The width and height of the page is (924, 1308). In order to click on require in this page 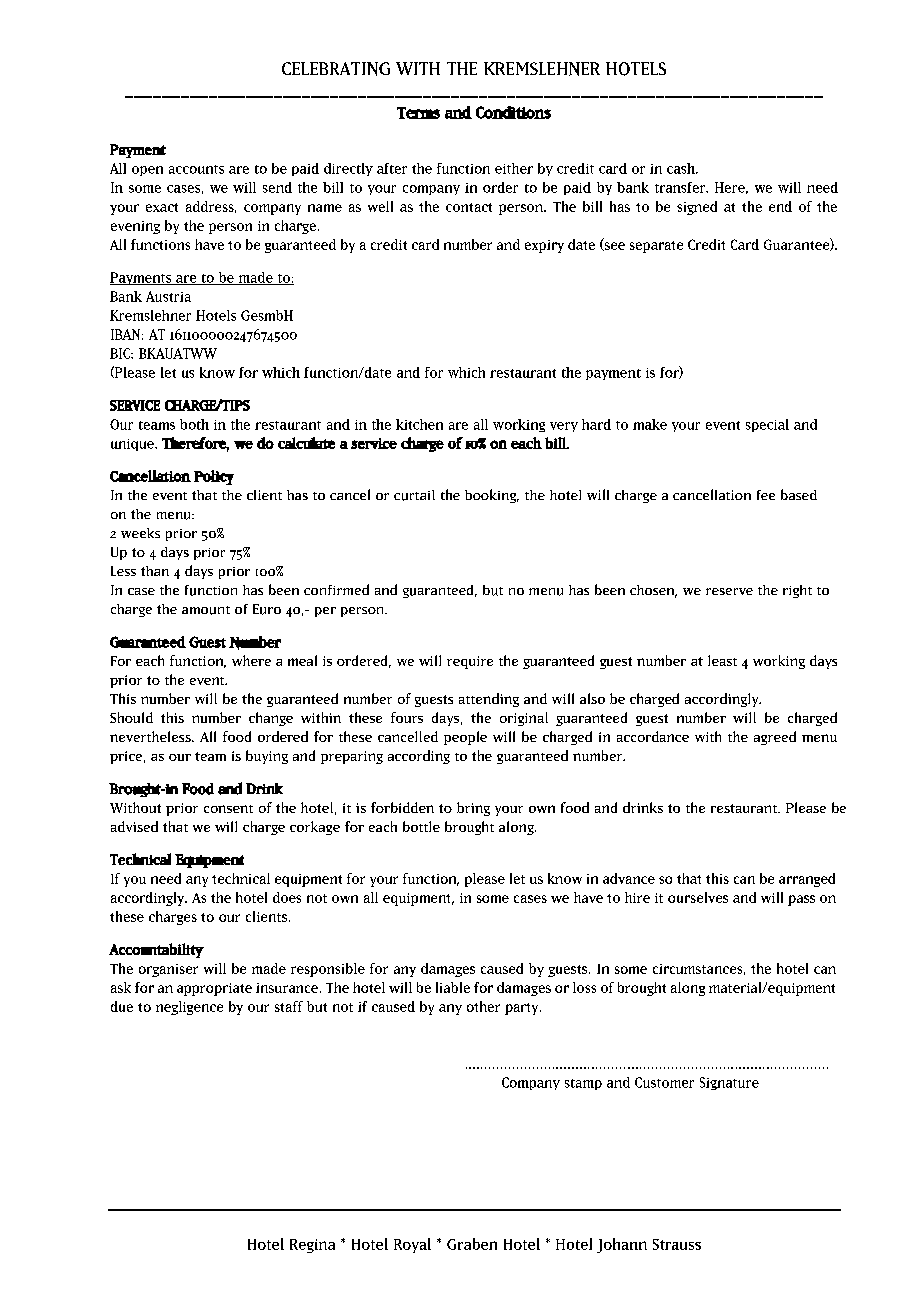, I will do `click(470, 662)`.
